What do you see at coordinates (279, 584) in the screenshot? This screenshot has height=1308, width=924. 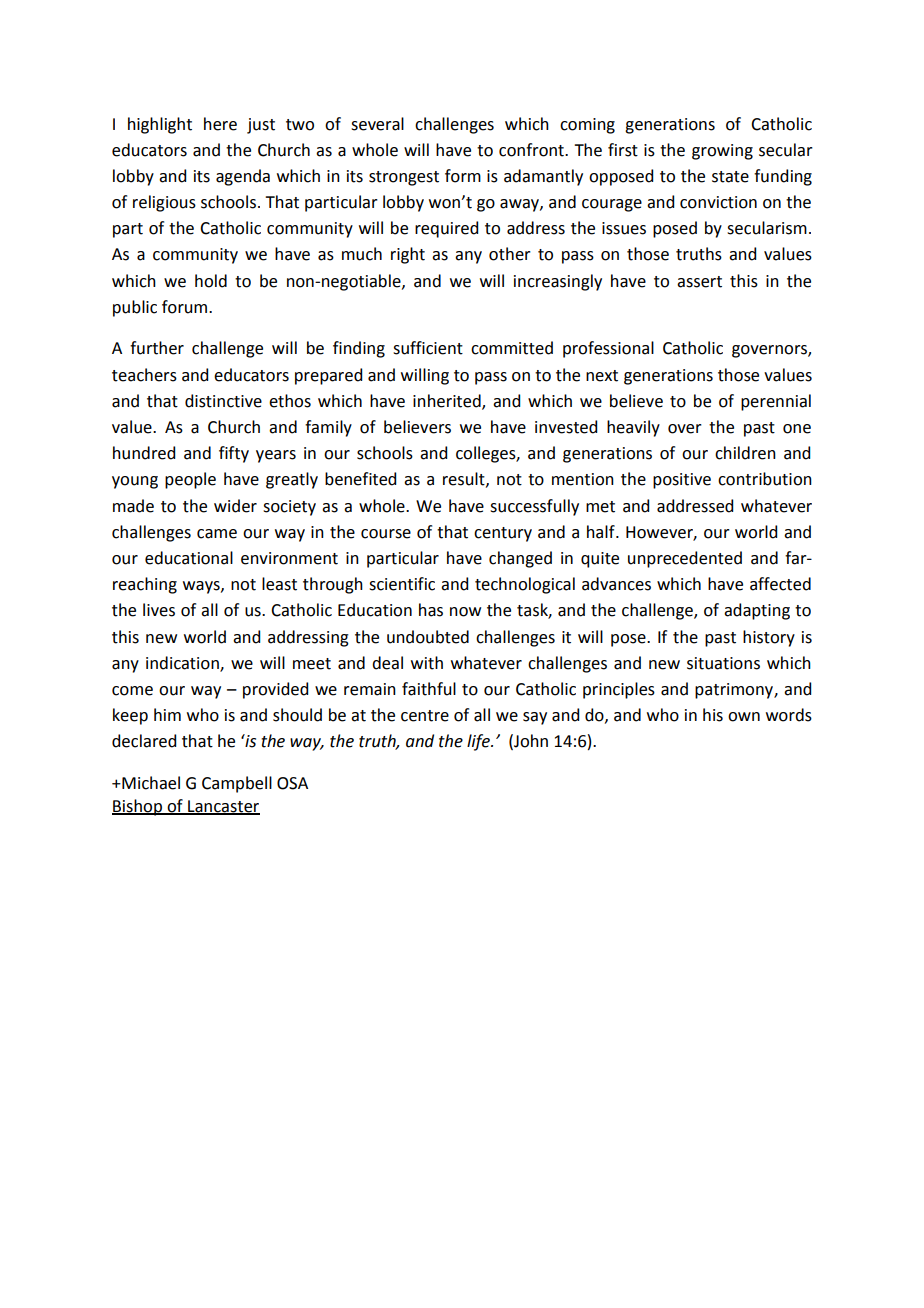 I see `least` at bounding box center [279, 584].
